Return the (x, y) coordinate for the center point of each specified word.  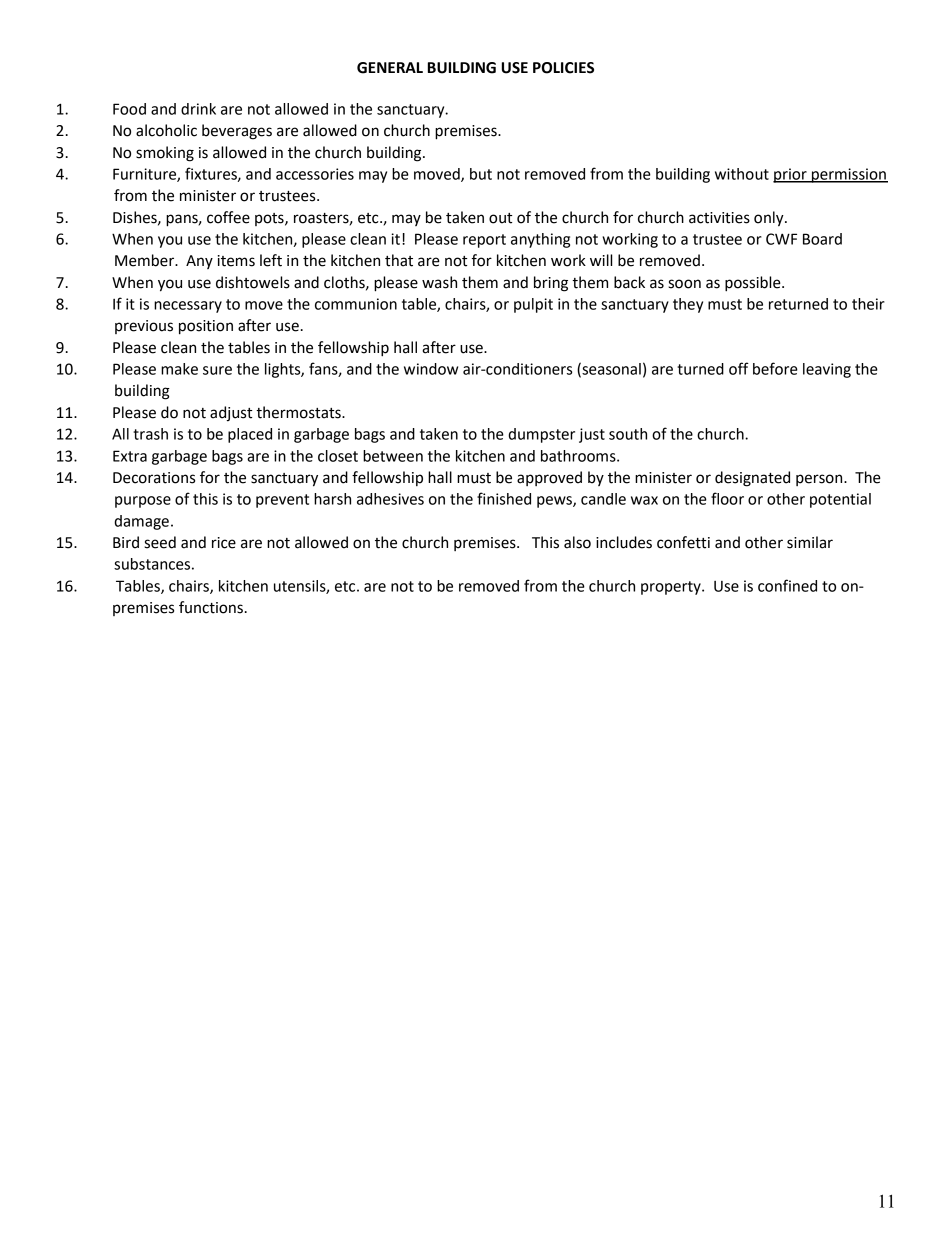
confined (787, 585)
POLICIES (563, 68)
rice (224, 543)
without (742, 174)
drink (198, 109)
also (577, 542)
